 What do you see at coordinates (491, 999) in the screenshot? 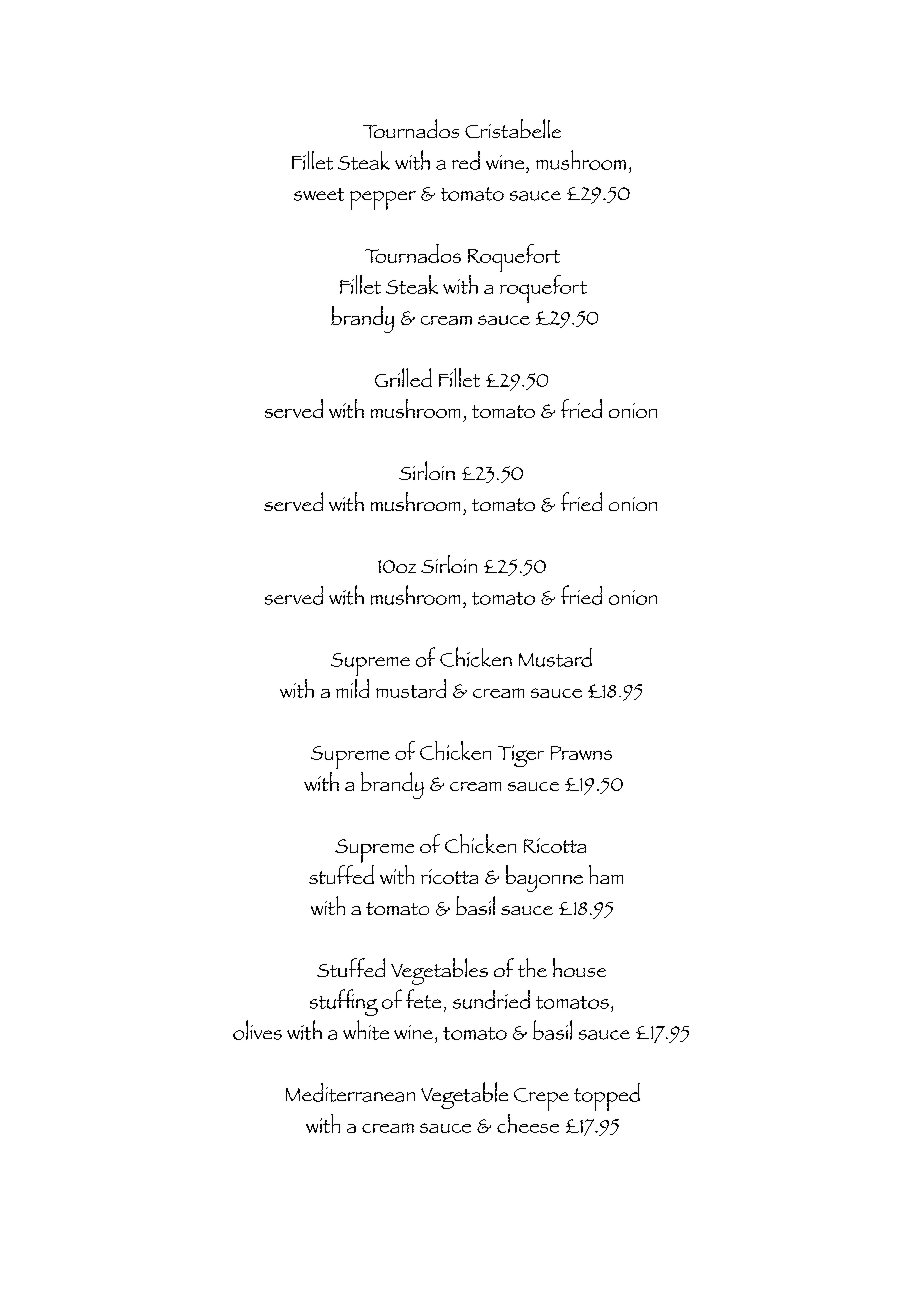
I see `sundried` at bounding box center [491, 999].
